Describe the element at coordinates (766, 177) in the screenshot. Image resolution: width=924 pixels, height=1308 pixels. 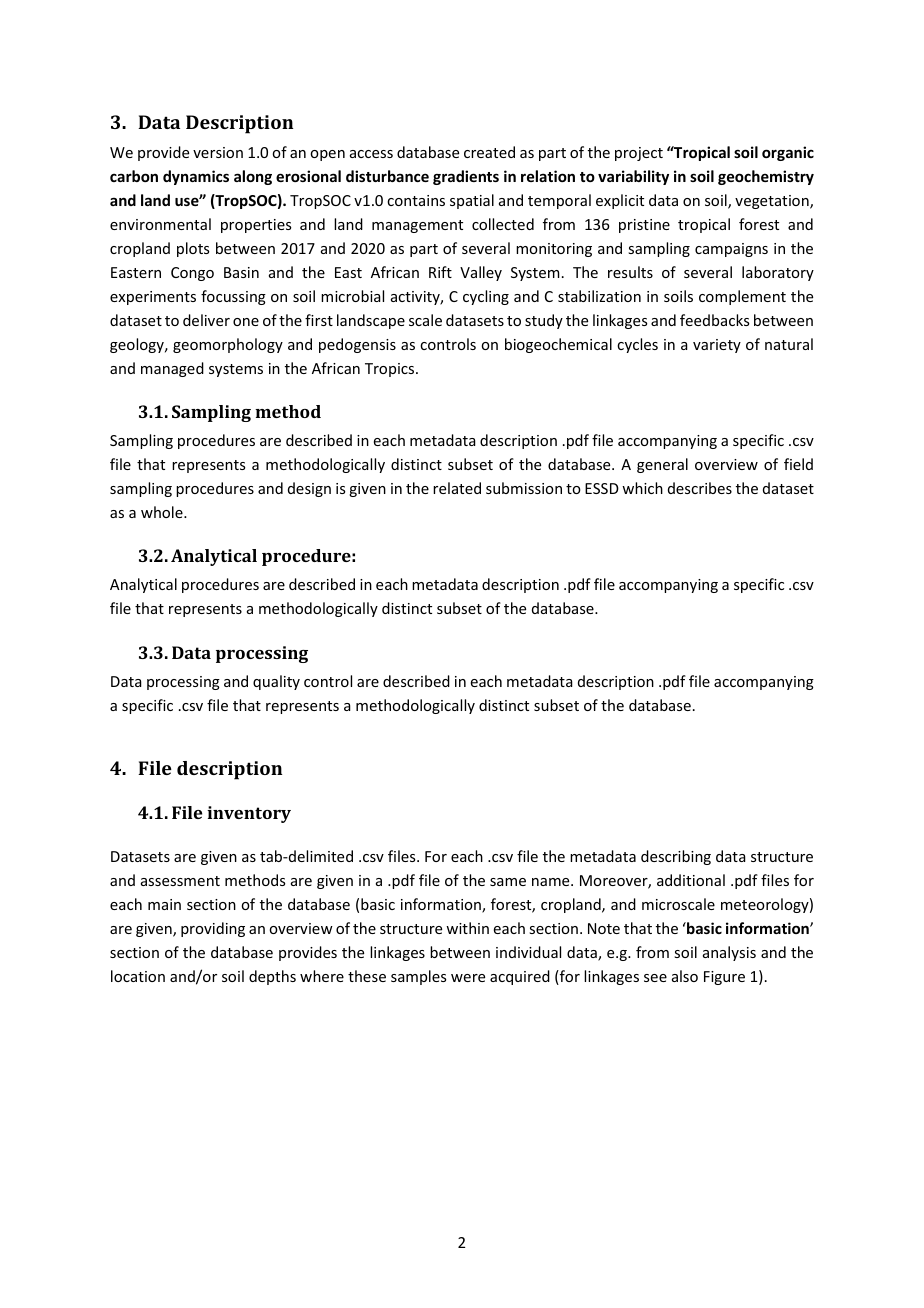
I see `geochemistry` at that location.
